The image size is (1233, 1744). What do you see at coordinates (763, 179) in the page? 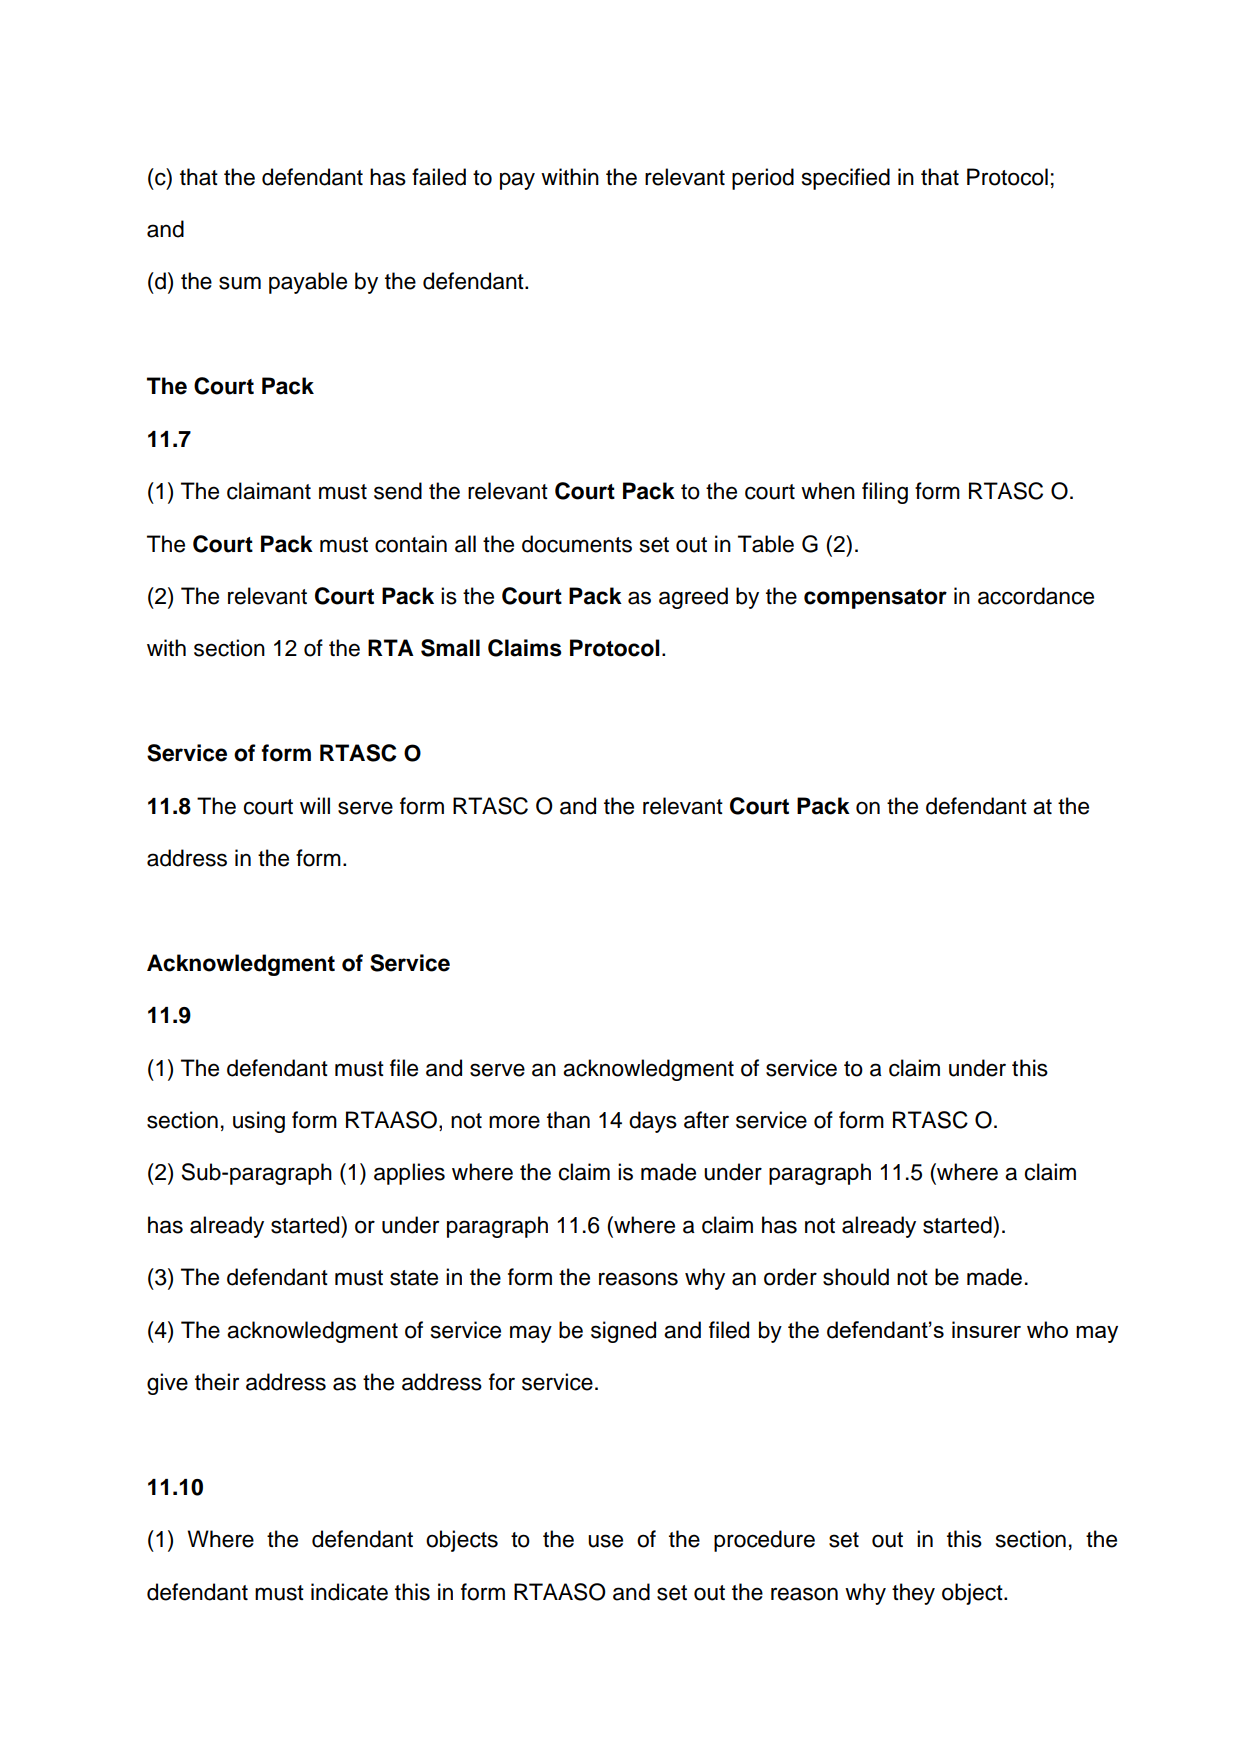
I see `period` at bounding box center [763, 179].
